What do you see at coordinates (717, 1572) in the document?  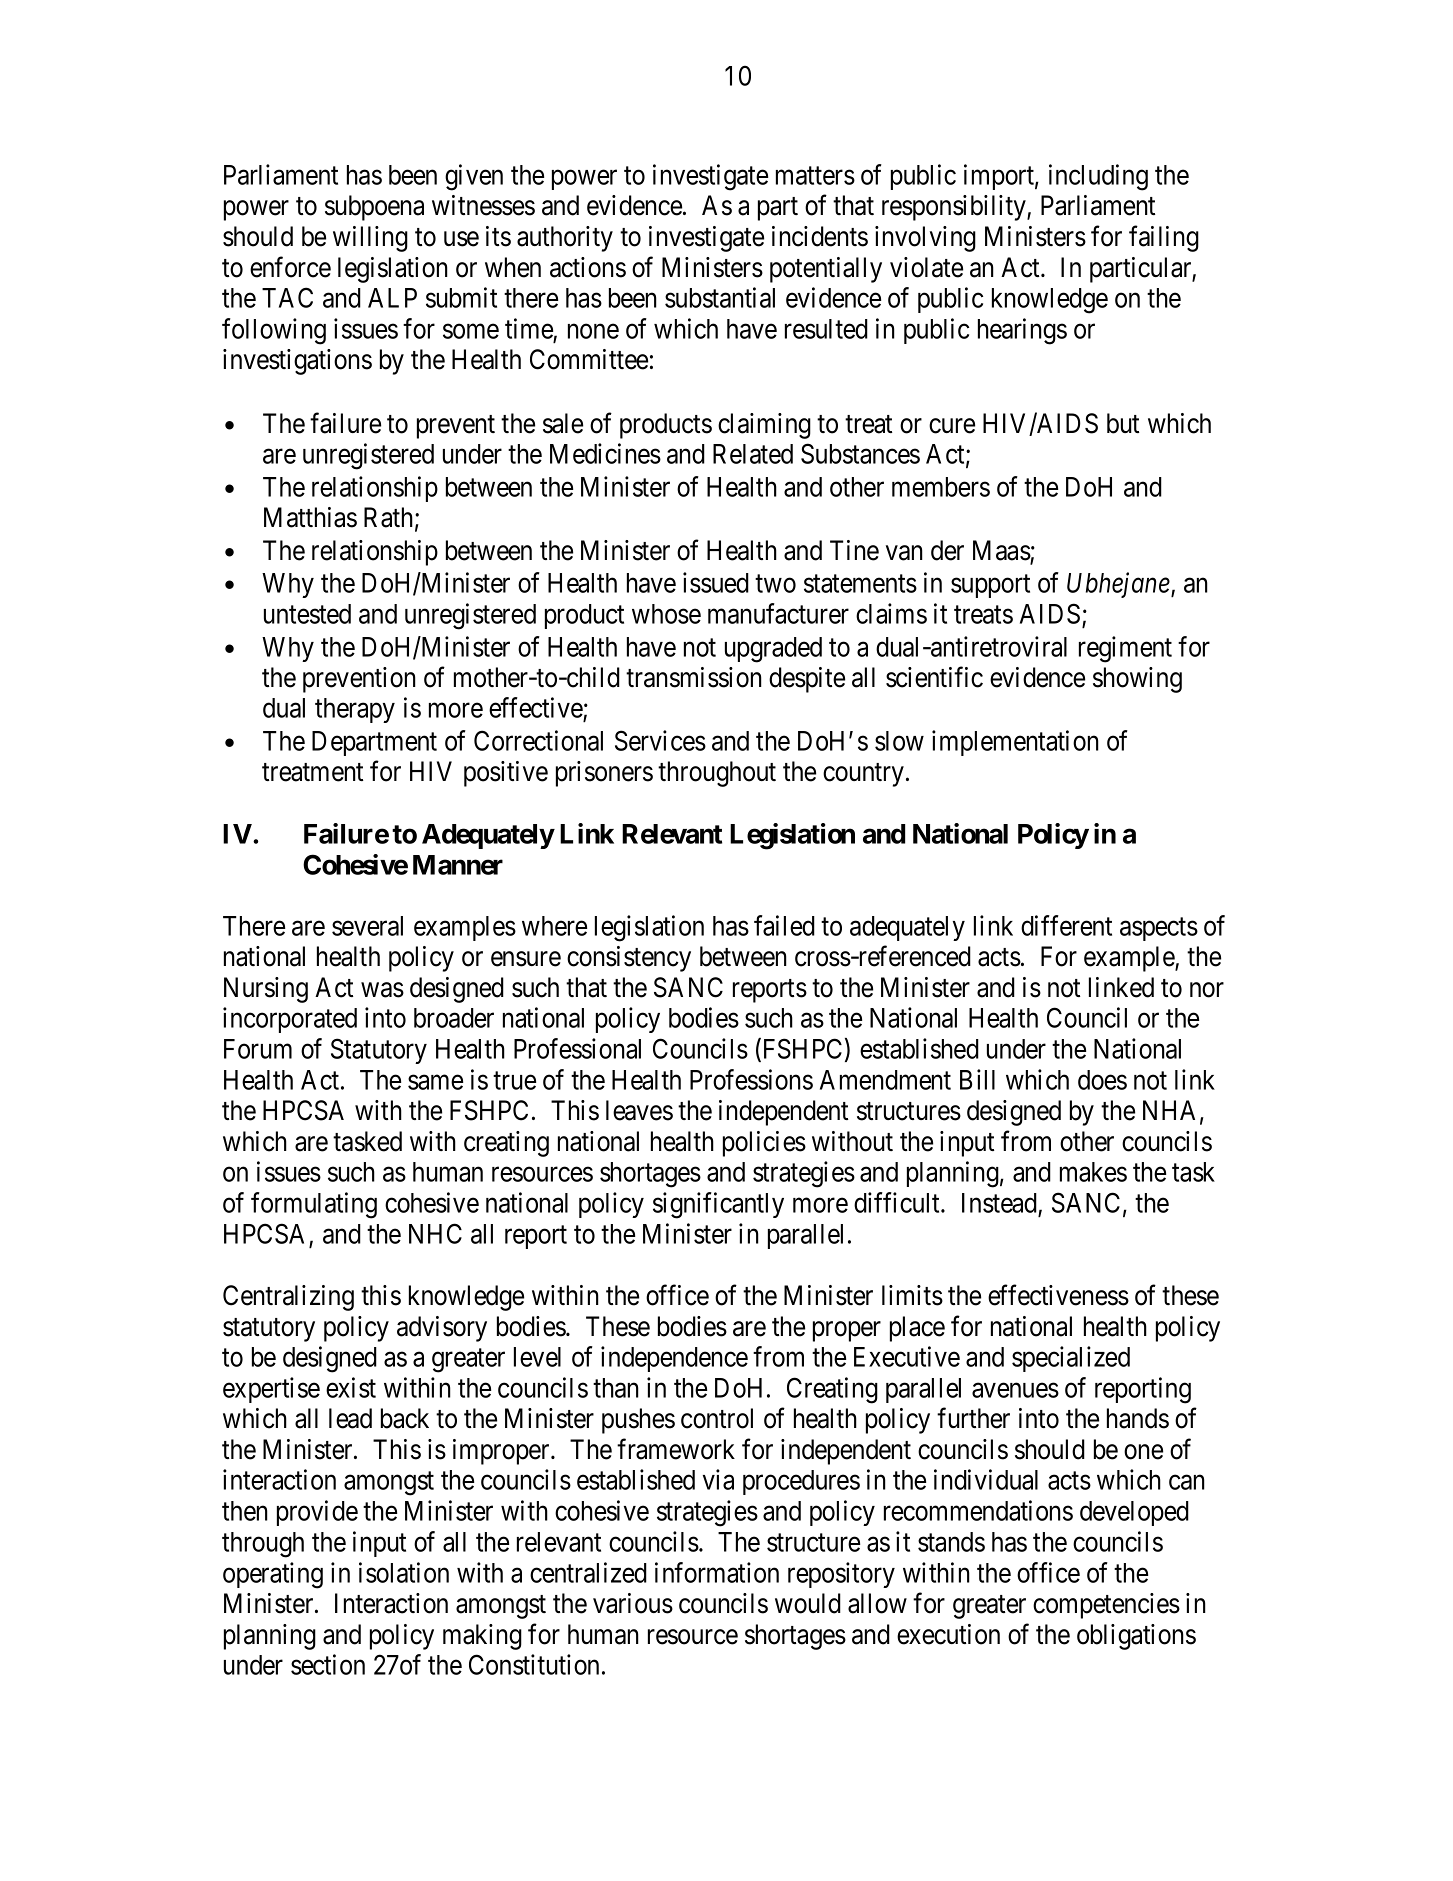 I see `information` at bounding box center [717, 1572].
